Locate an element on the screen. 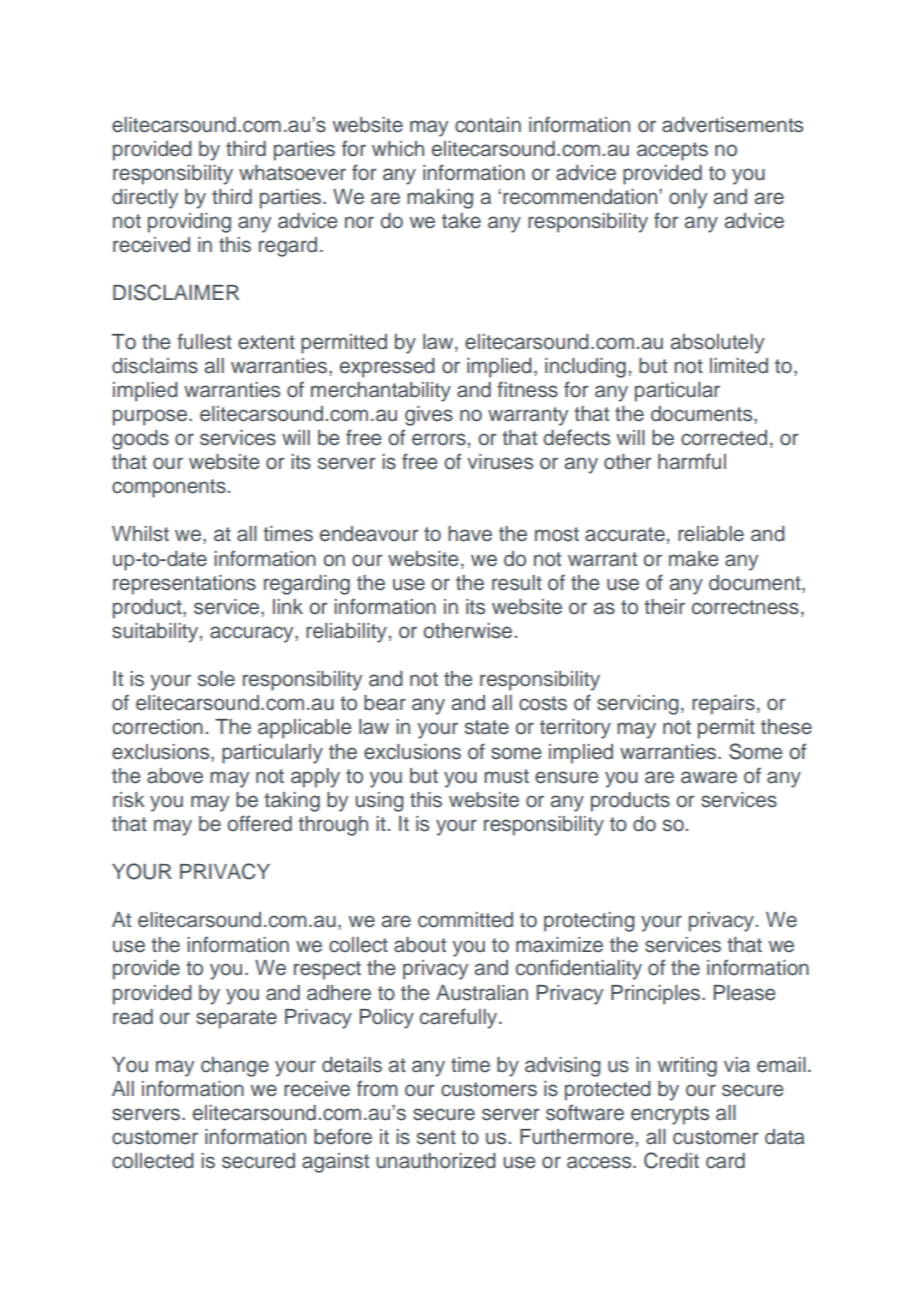 The height and width of the screenshot is (1308, 924). separate is located at coordinates (236, 1019).
